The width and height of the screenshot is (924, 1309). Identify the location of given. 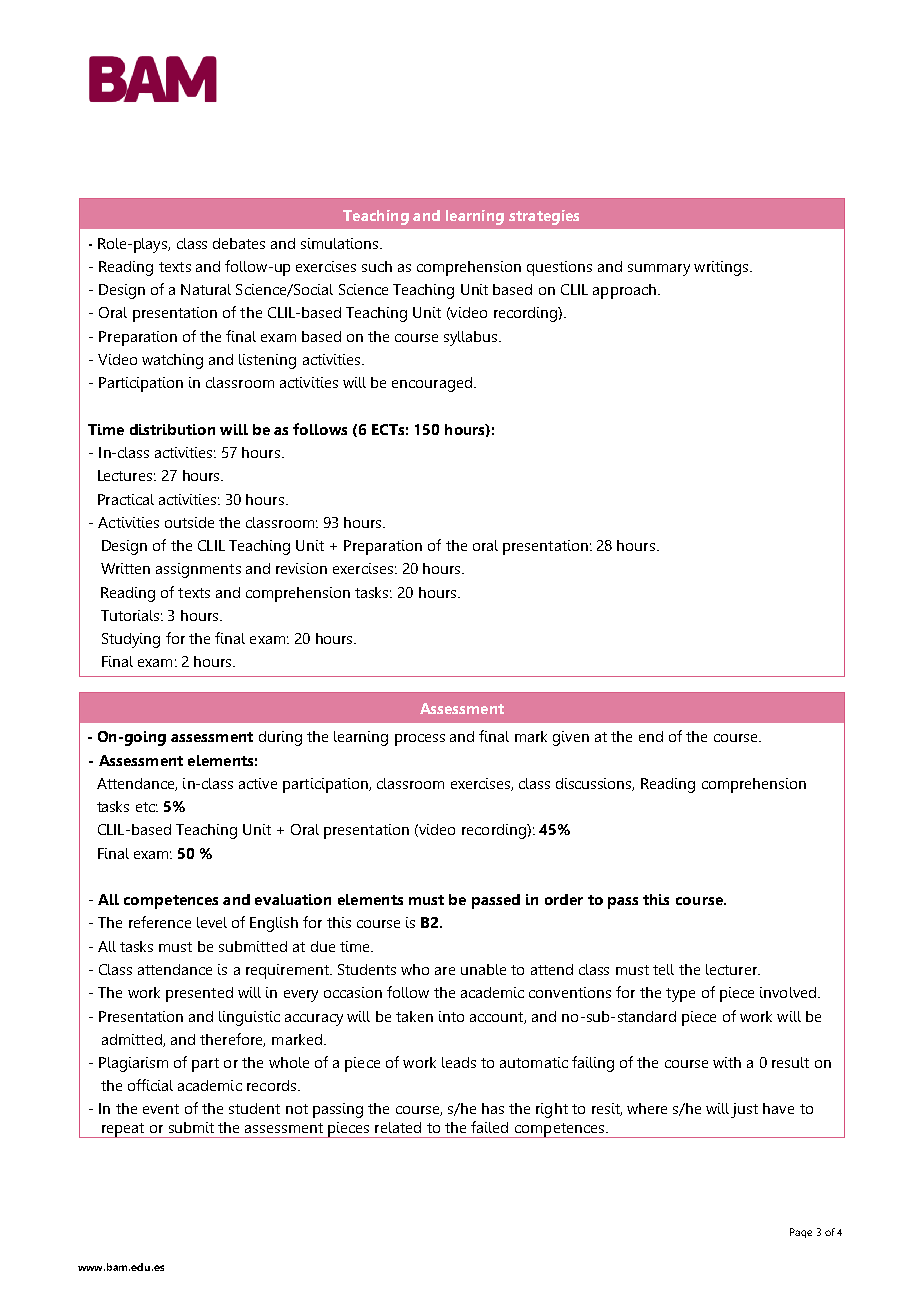
(571, 738).
